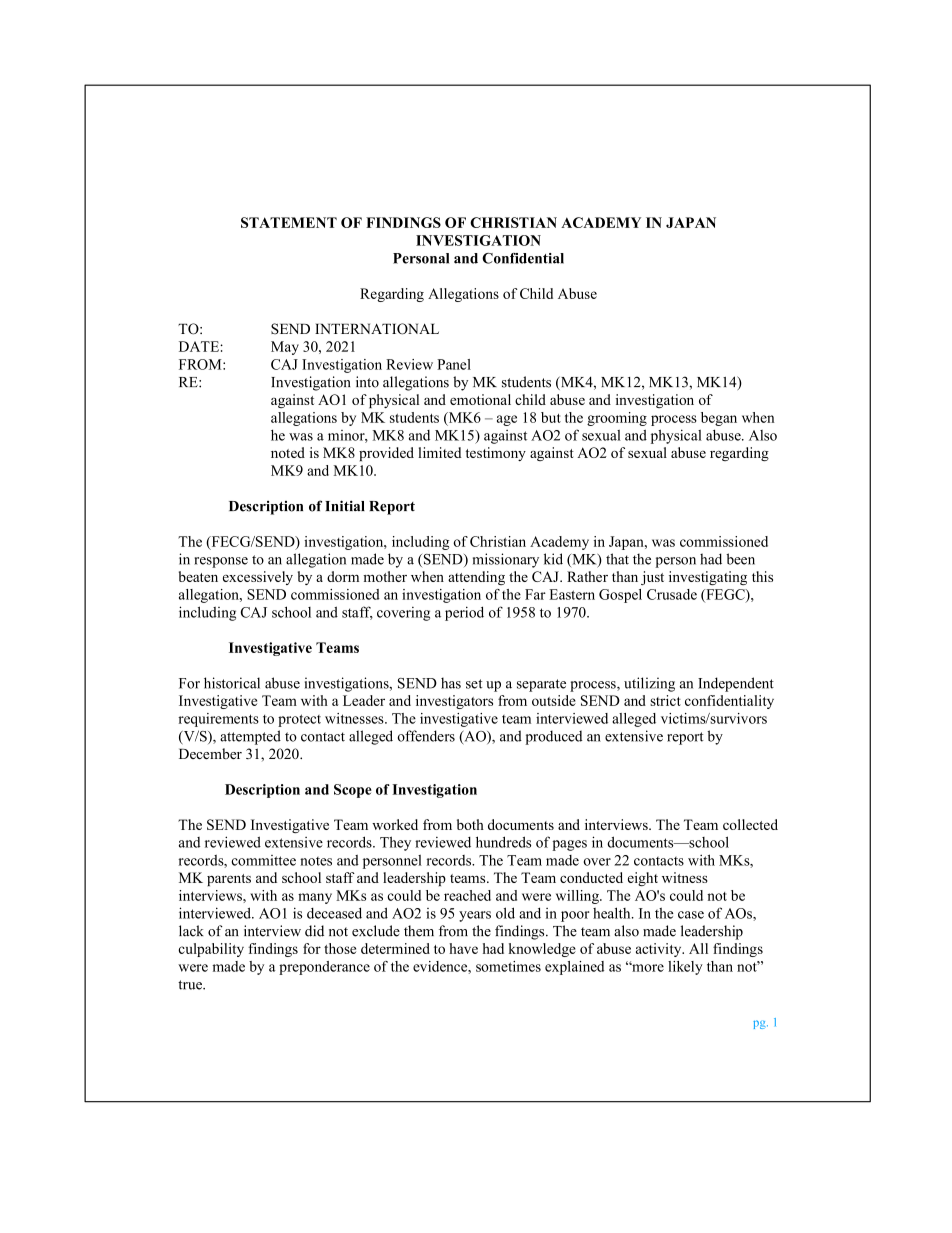 The width and height of the screenshot is (952, 1233). Describe the element at coordinates (377, 329) in the screenshot. I see `INTERNATIONAL` at that location.
